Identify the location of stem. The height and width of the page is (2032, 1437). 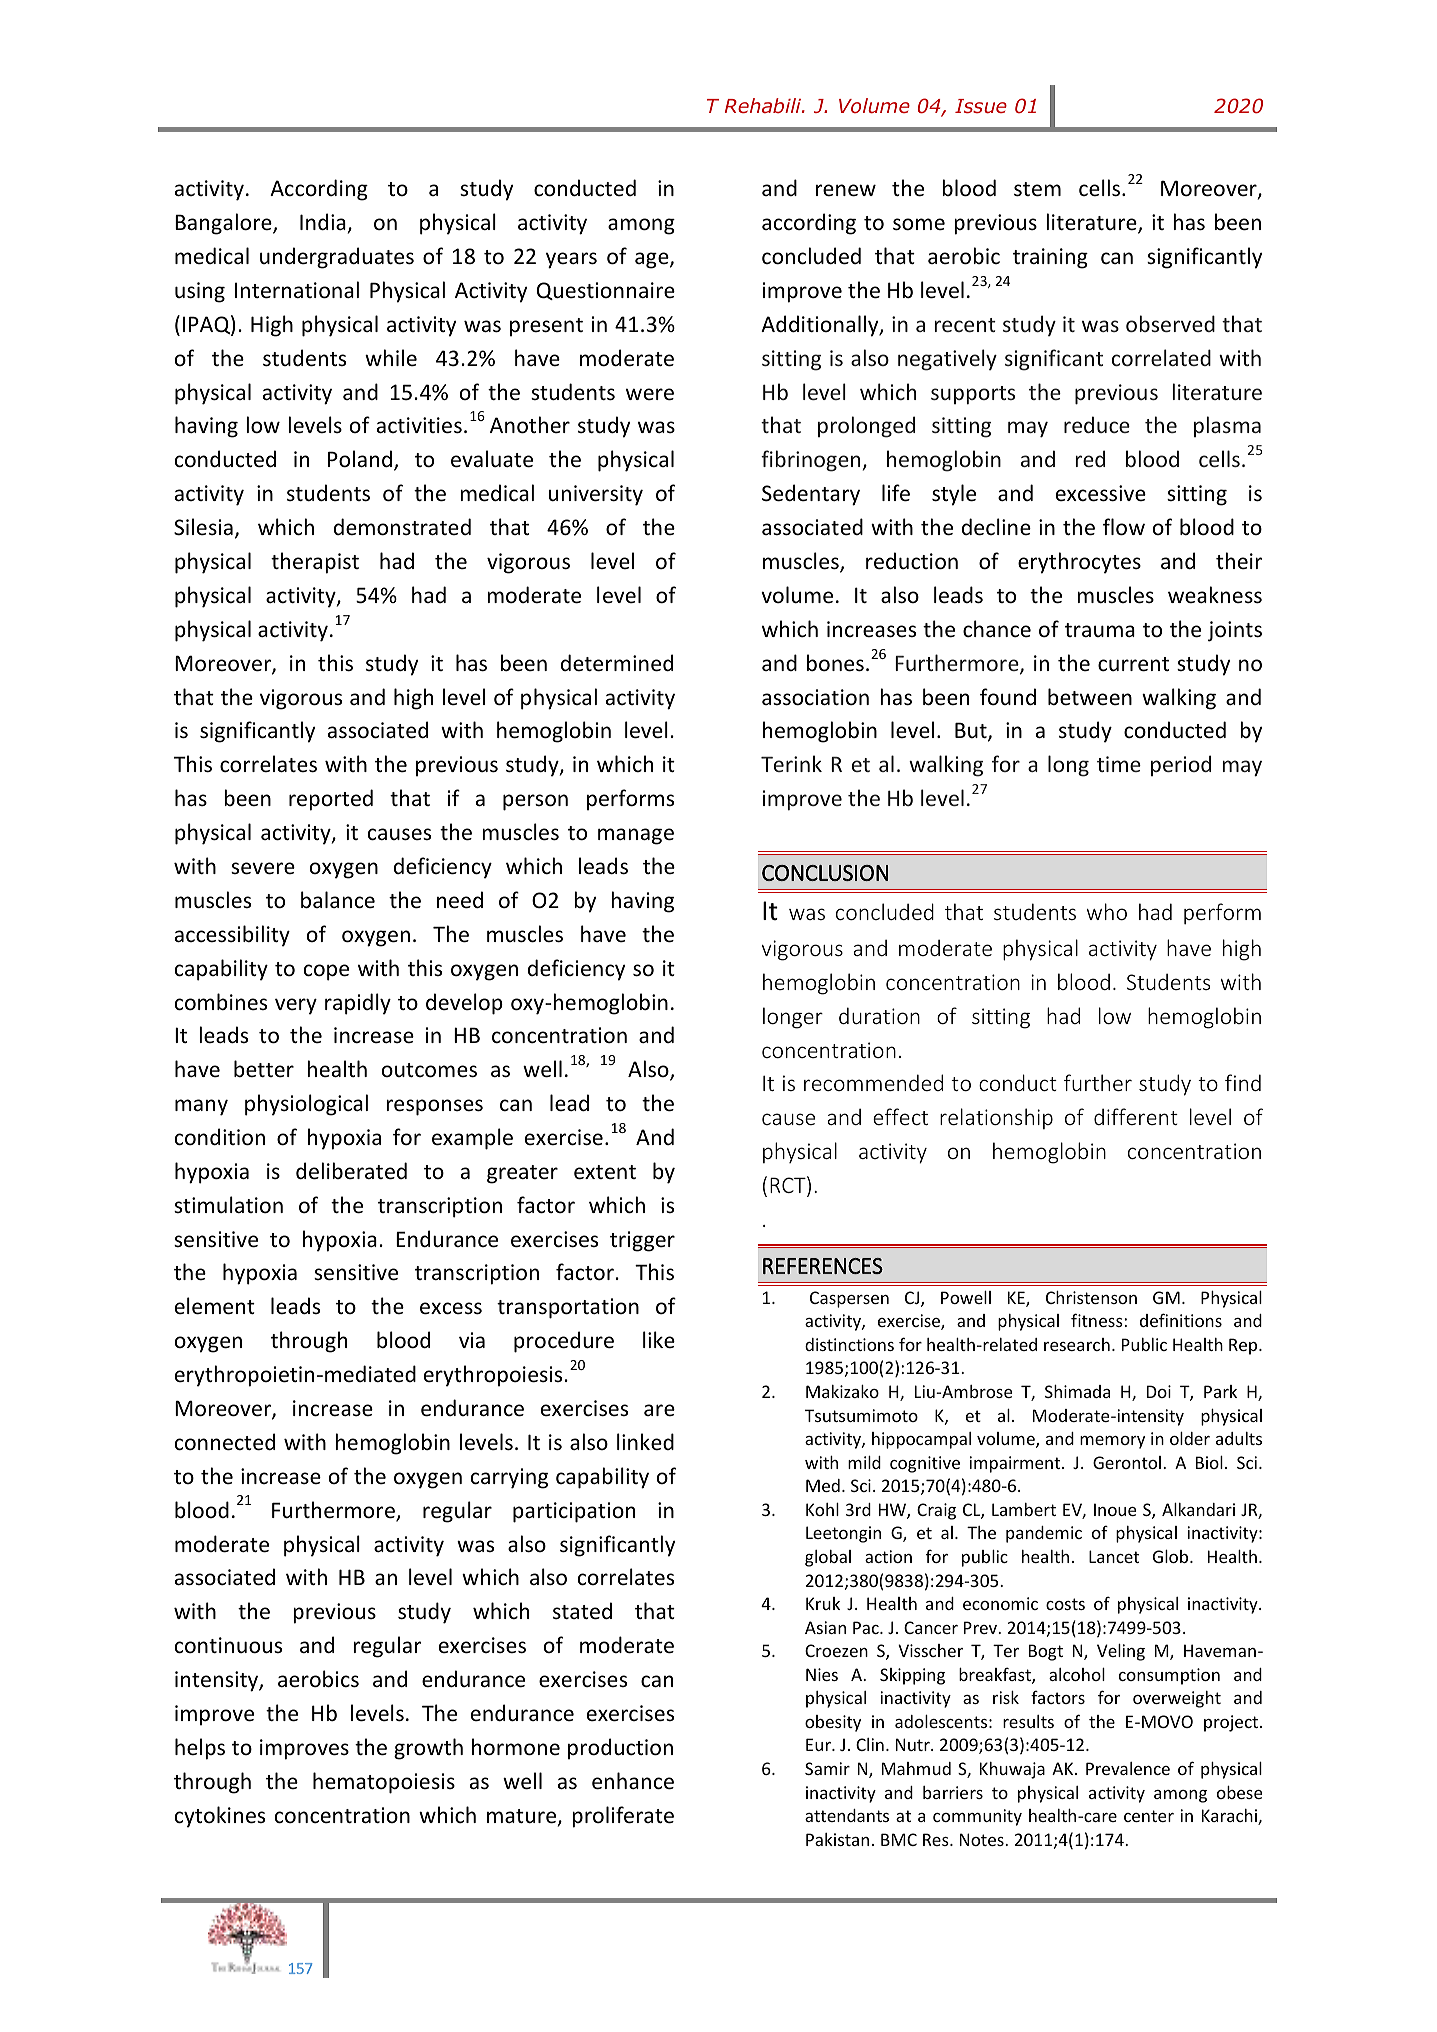
(1037, 189).
